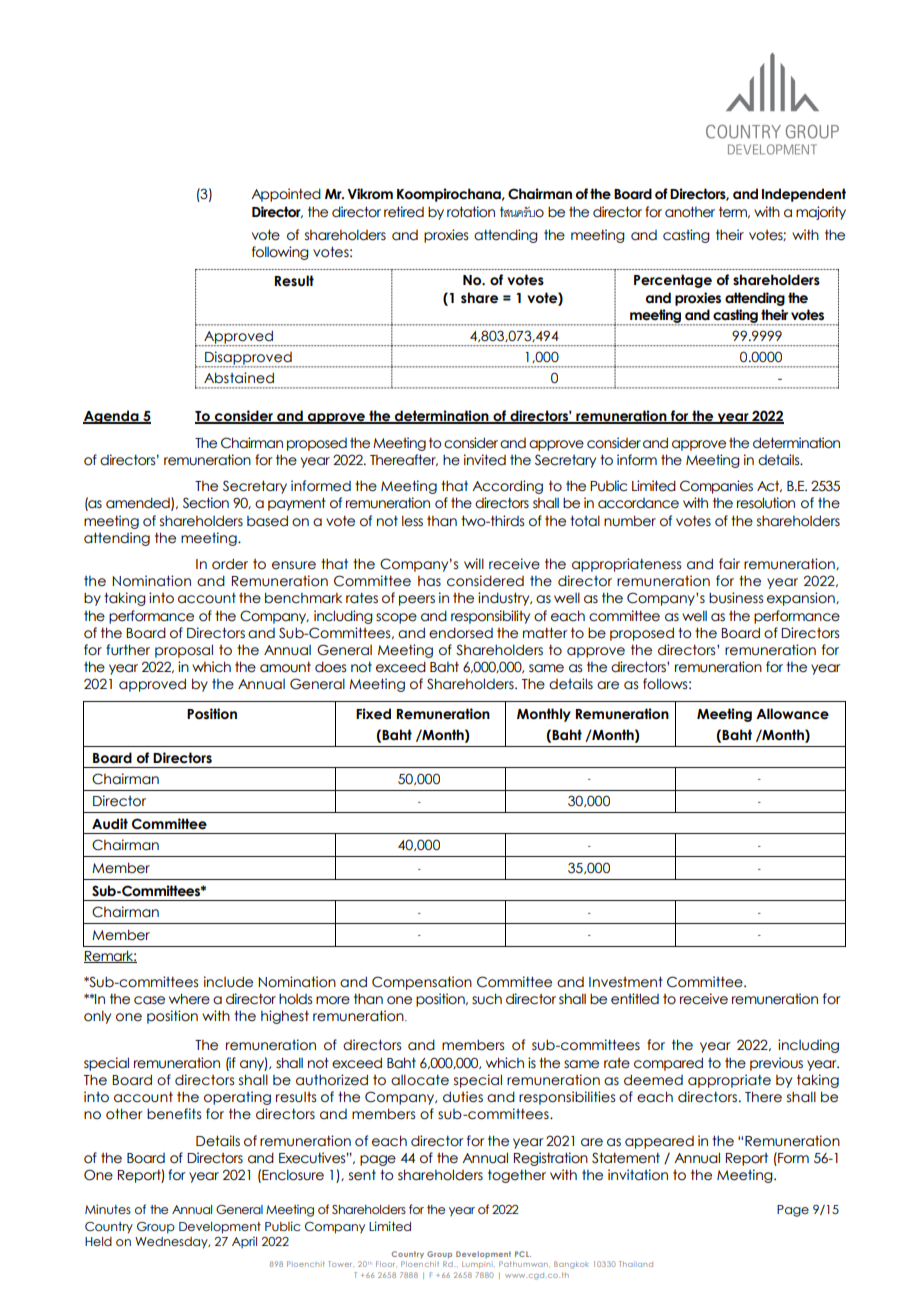 The height and width of the image is (1308, 924). I want to click on Thailand, so click(636, 1264).
